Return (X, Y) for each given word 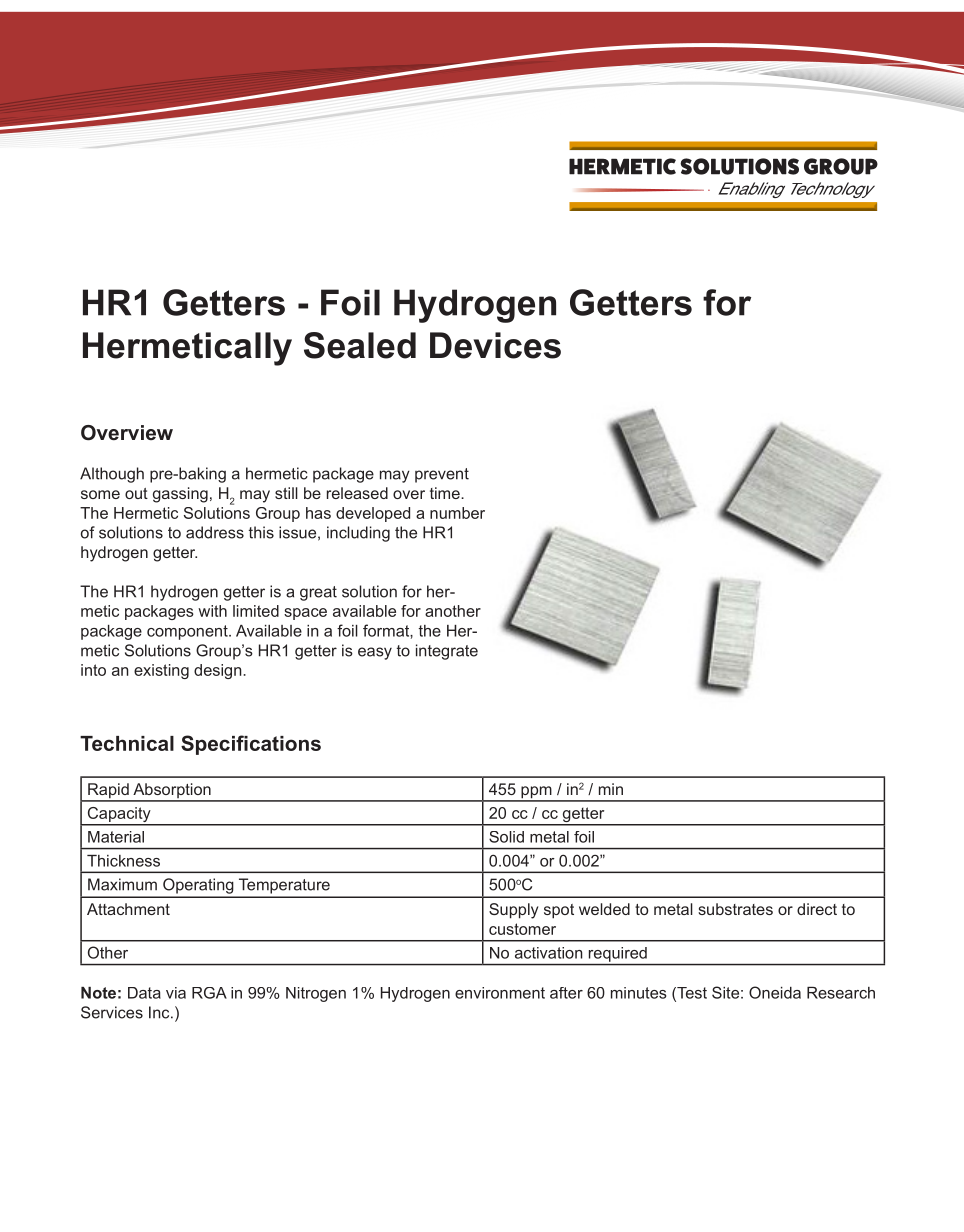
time (446, 493)
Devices (495, 345)
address (215, 532)
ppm (536, 793)
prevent (442, 475)
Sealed (360, 345)
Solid (506, 837)
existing (161, 671)
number (457, 513)
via (176, 993)
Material (116, 837)
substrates (735, 909)
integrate (447, 652)
